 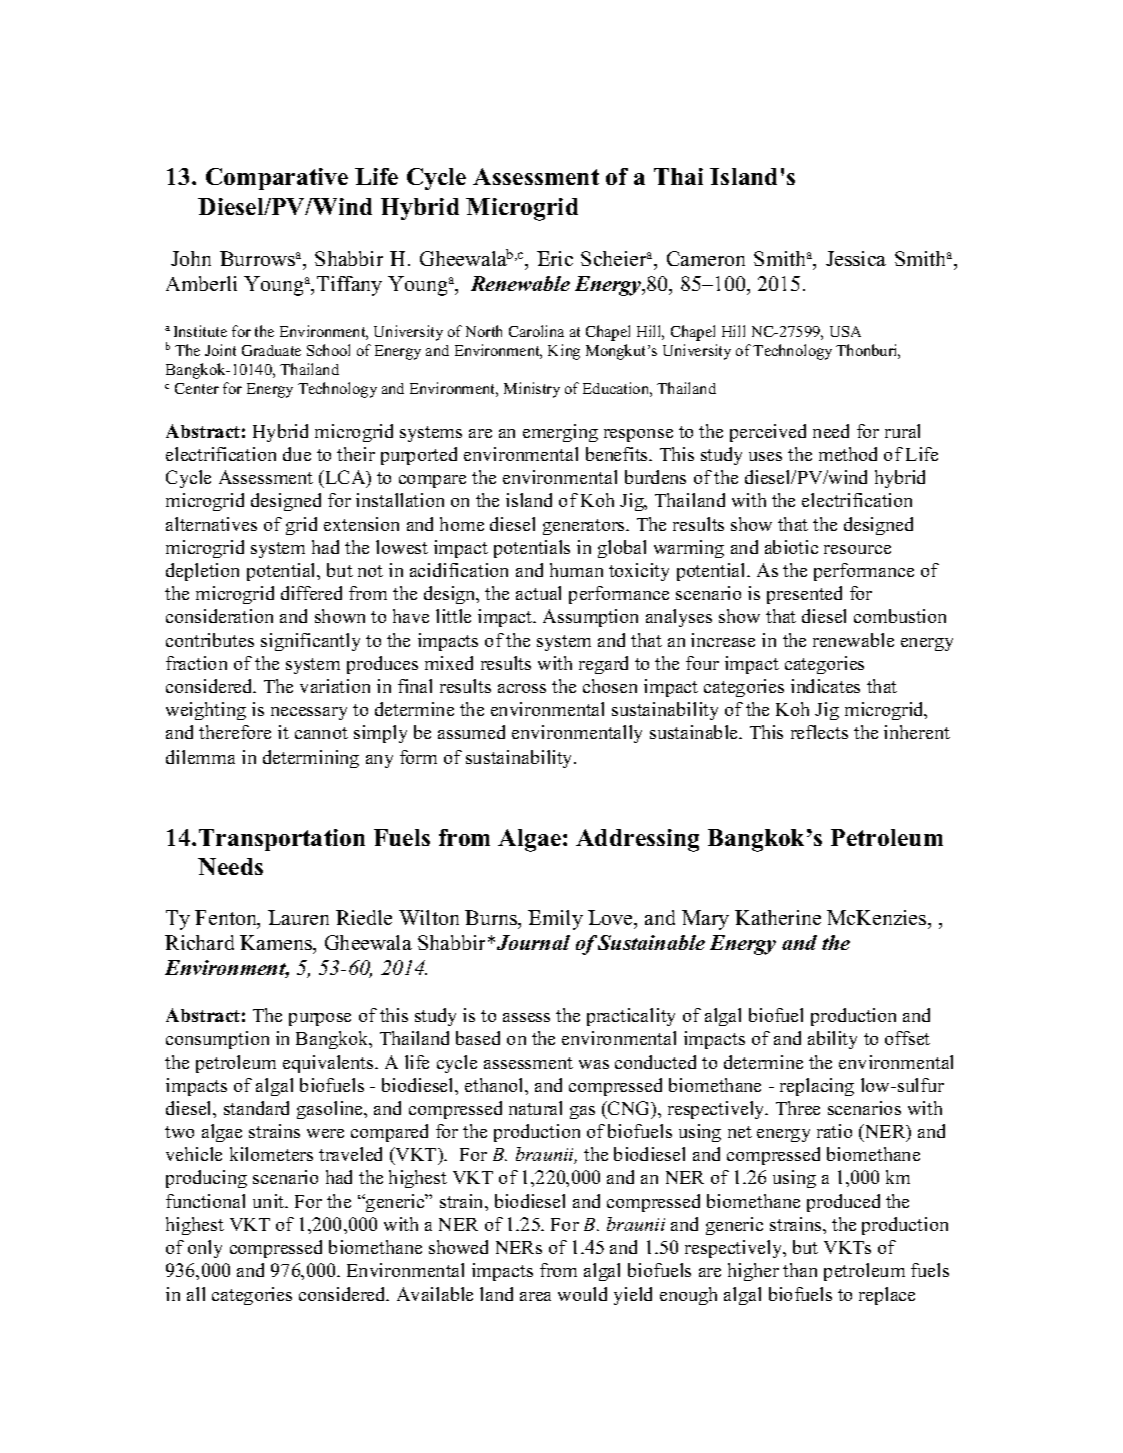 I want to click on Katherine, so click(x=778, y=917).
